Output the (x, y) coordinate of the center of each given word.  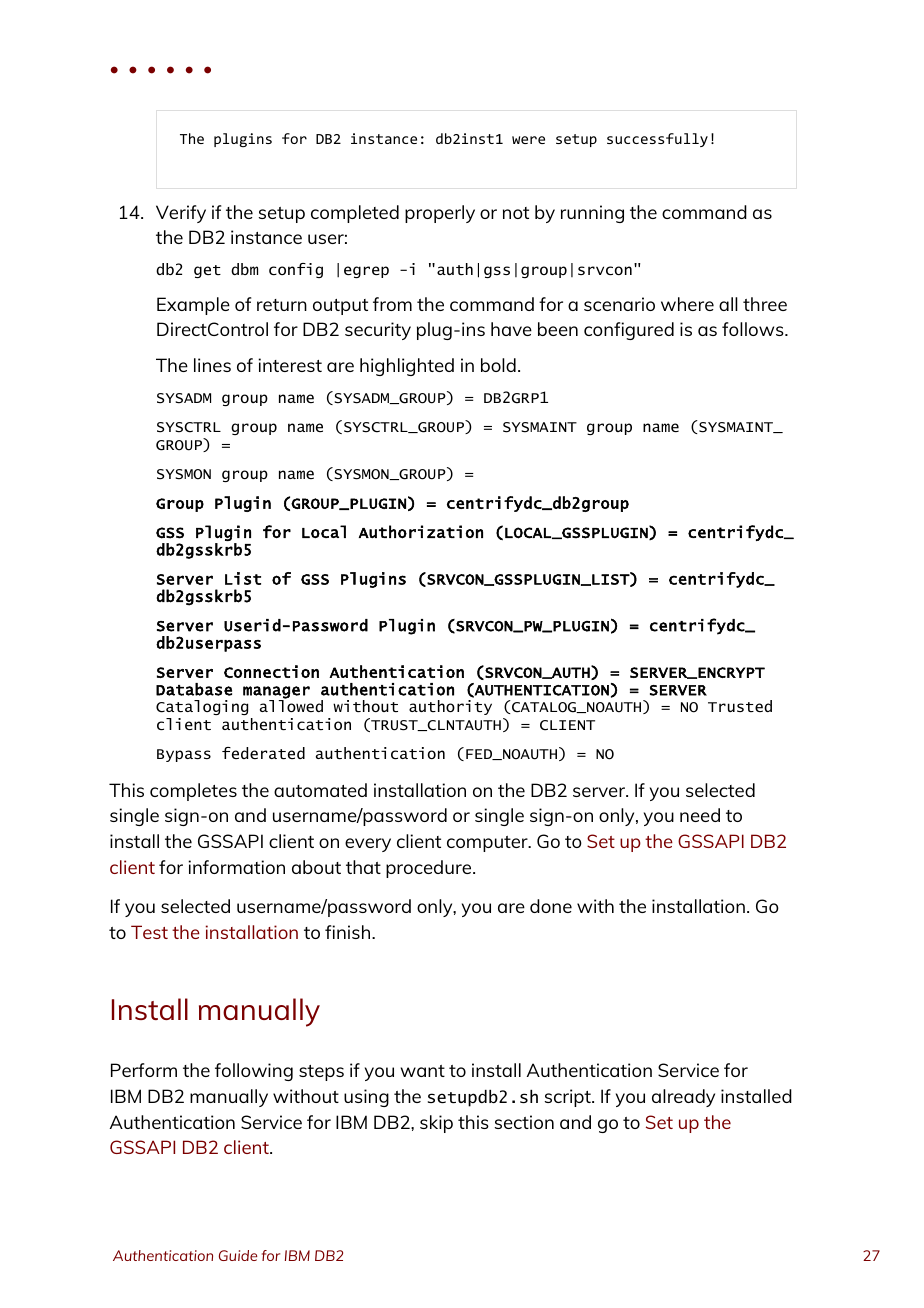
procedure (430, 869)
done (551, 906)
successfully (657, 140)
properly (440, 214)
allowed (291, 705)
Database (194, 689)
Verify (181, 214)
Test (149, 932)
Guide (238, 1255)
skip (436, 1124)
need (700, 815)
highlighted (407, 367)
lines (212, 365)
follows (754, 329)
